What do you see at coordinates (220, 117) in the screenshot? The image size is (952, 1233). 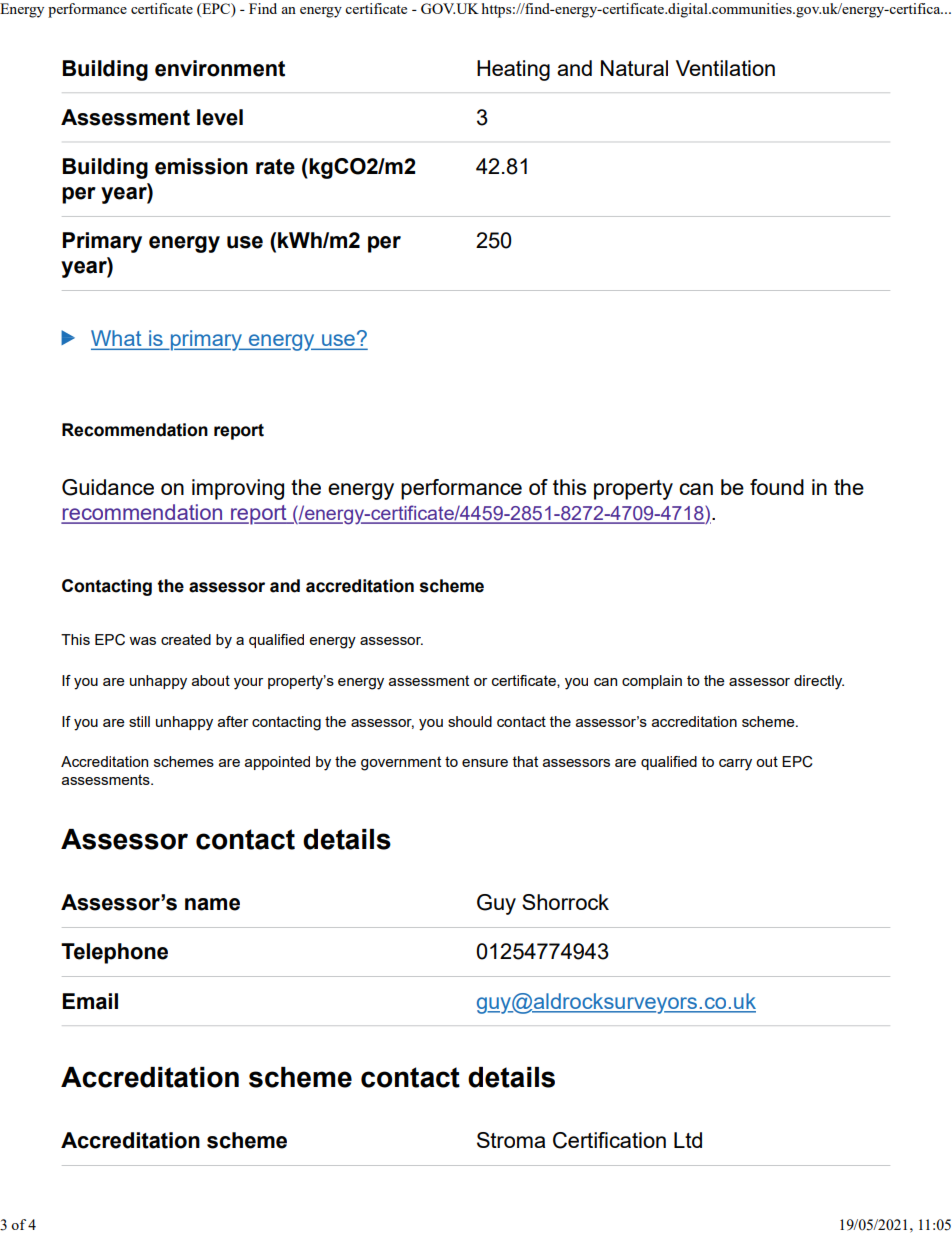 I see `level` at bounding box center [220, 117].
